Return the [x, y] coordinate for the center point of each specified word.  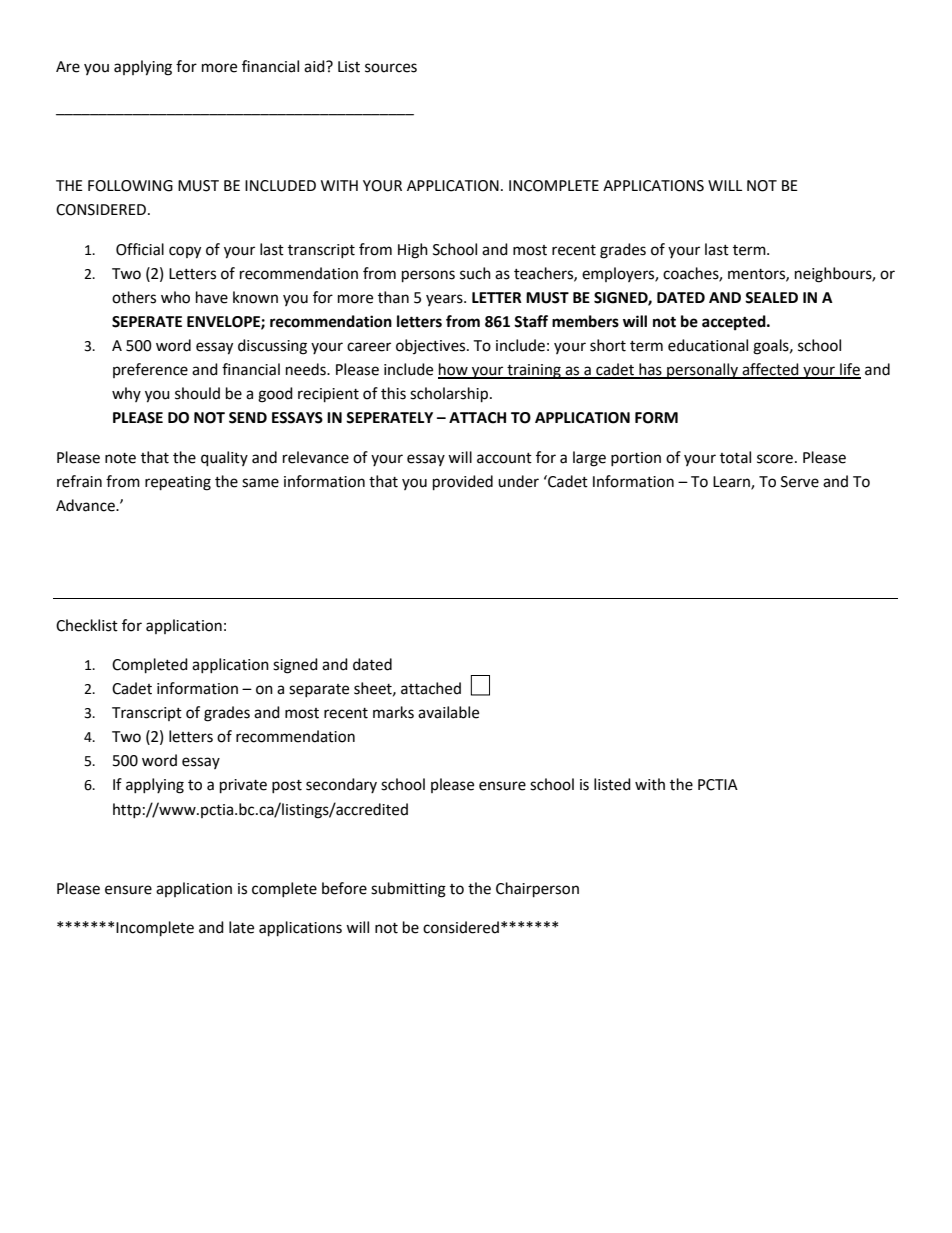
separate [319, 690]
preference [150, 370]
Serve [800, 482]
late [241, 927]
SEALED [771, 298]
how [454, 370]
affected [770, 370]
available [448, 712]
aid [315, 66]
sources [391, 68]
